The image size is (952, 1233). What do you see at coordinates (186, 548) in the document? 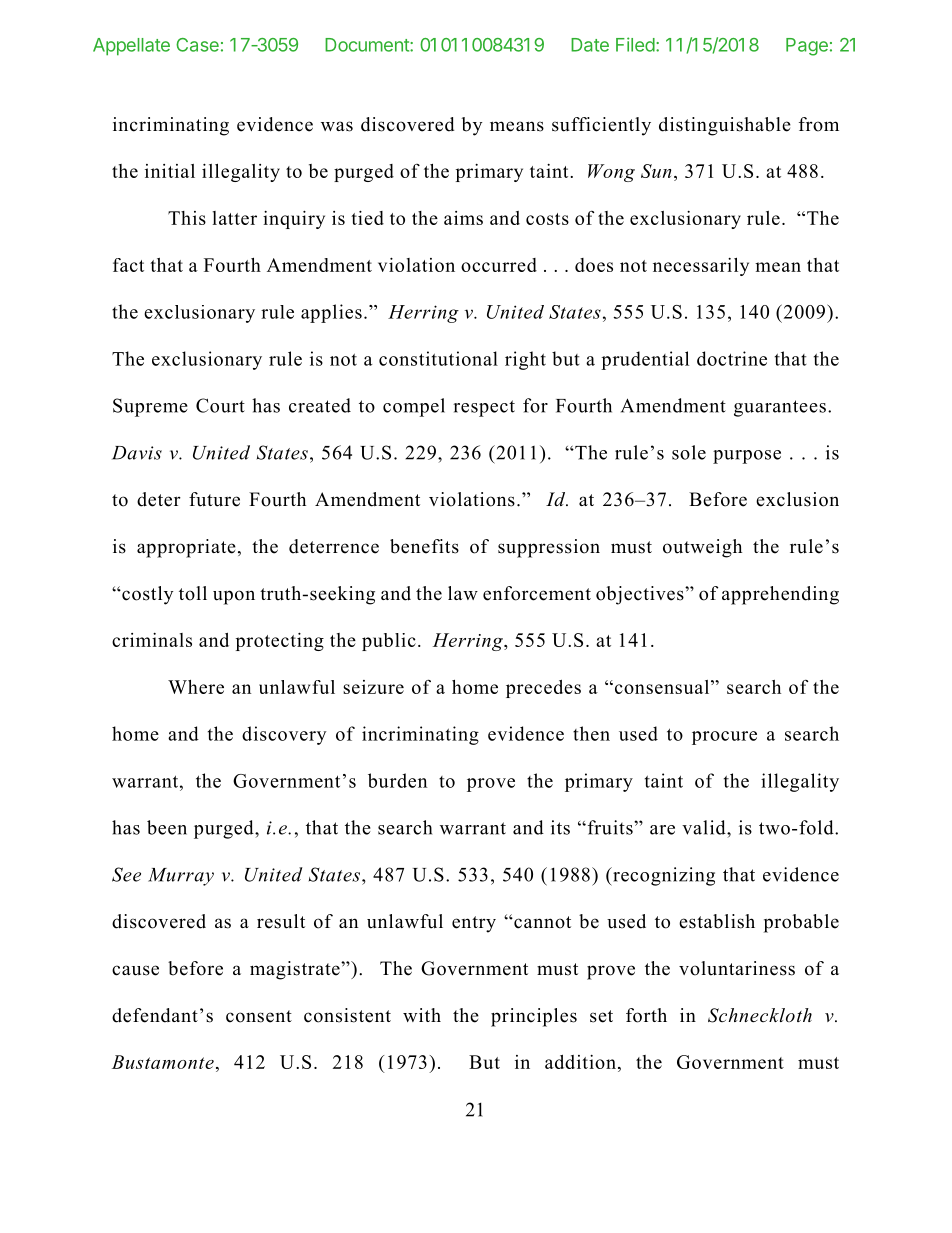
I see `appropriate` at bounding box center [186, 548].
